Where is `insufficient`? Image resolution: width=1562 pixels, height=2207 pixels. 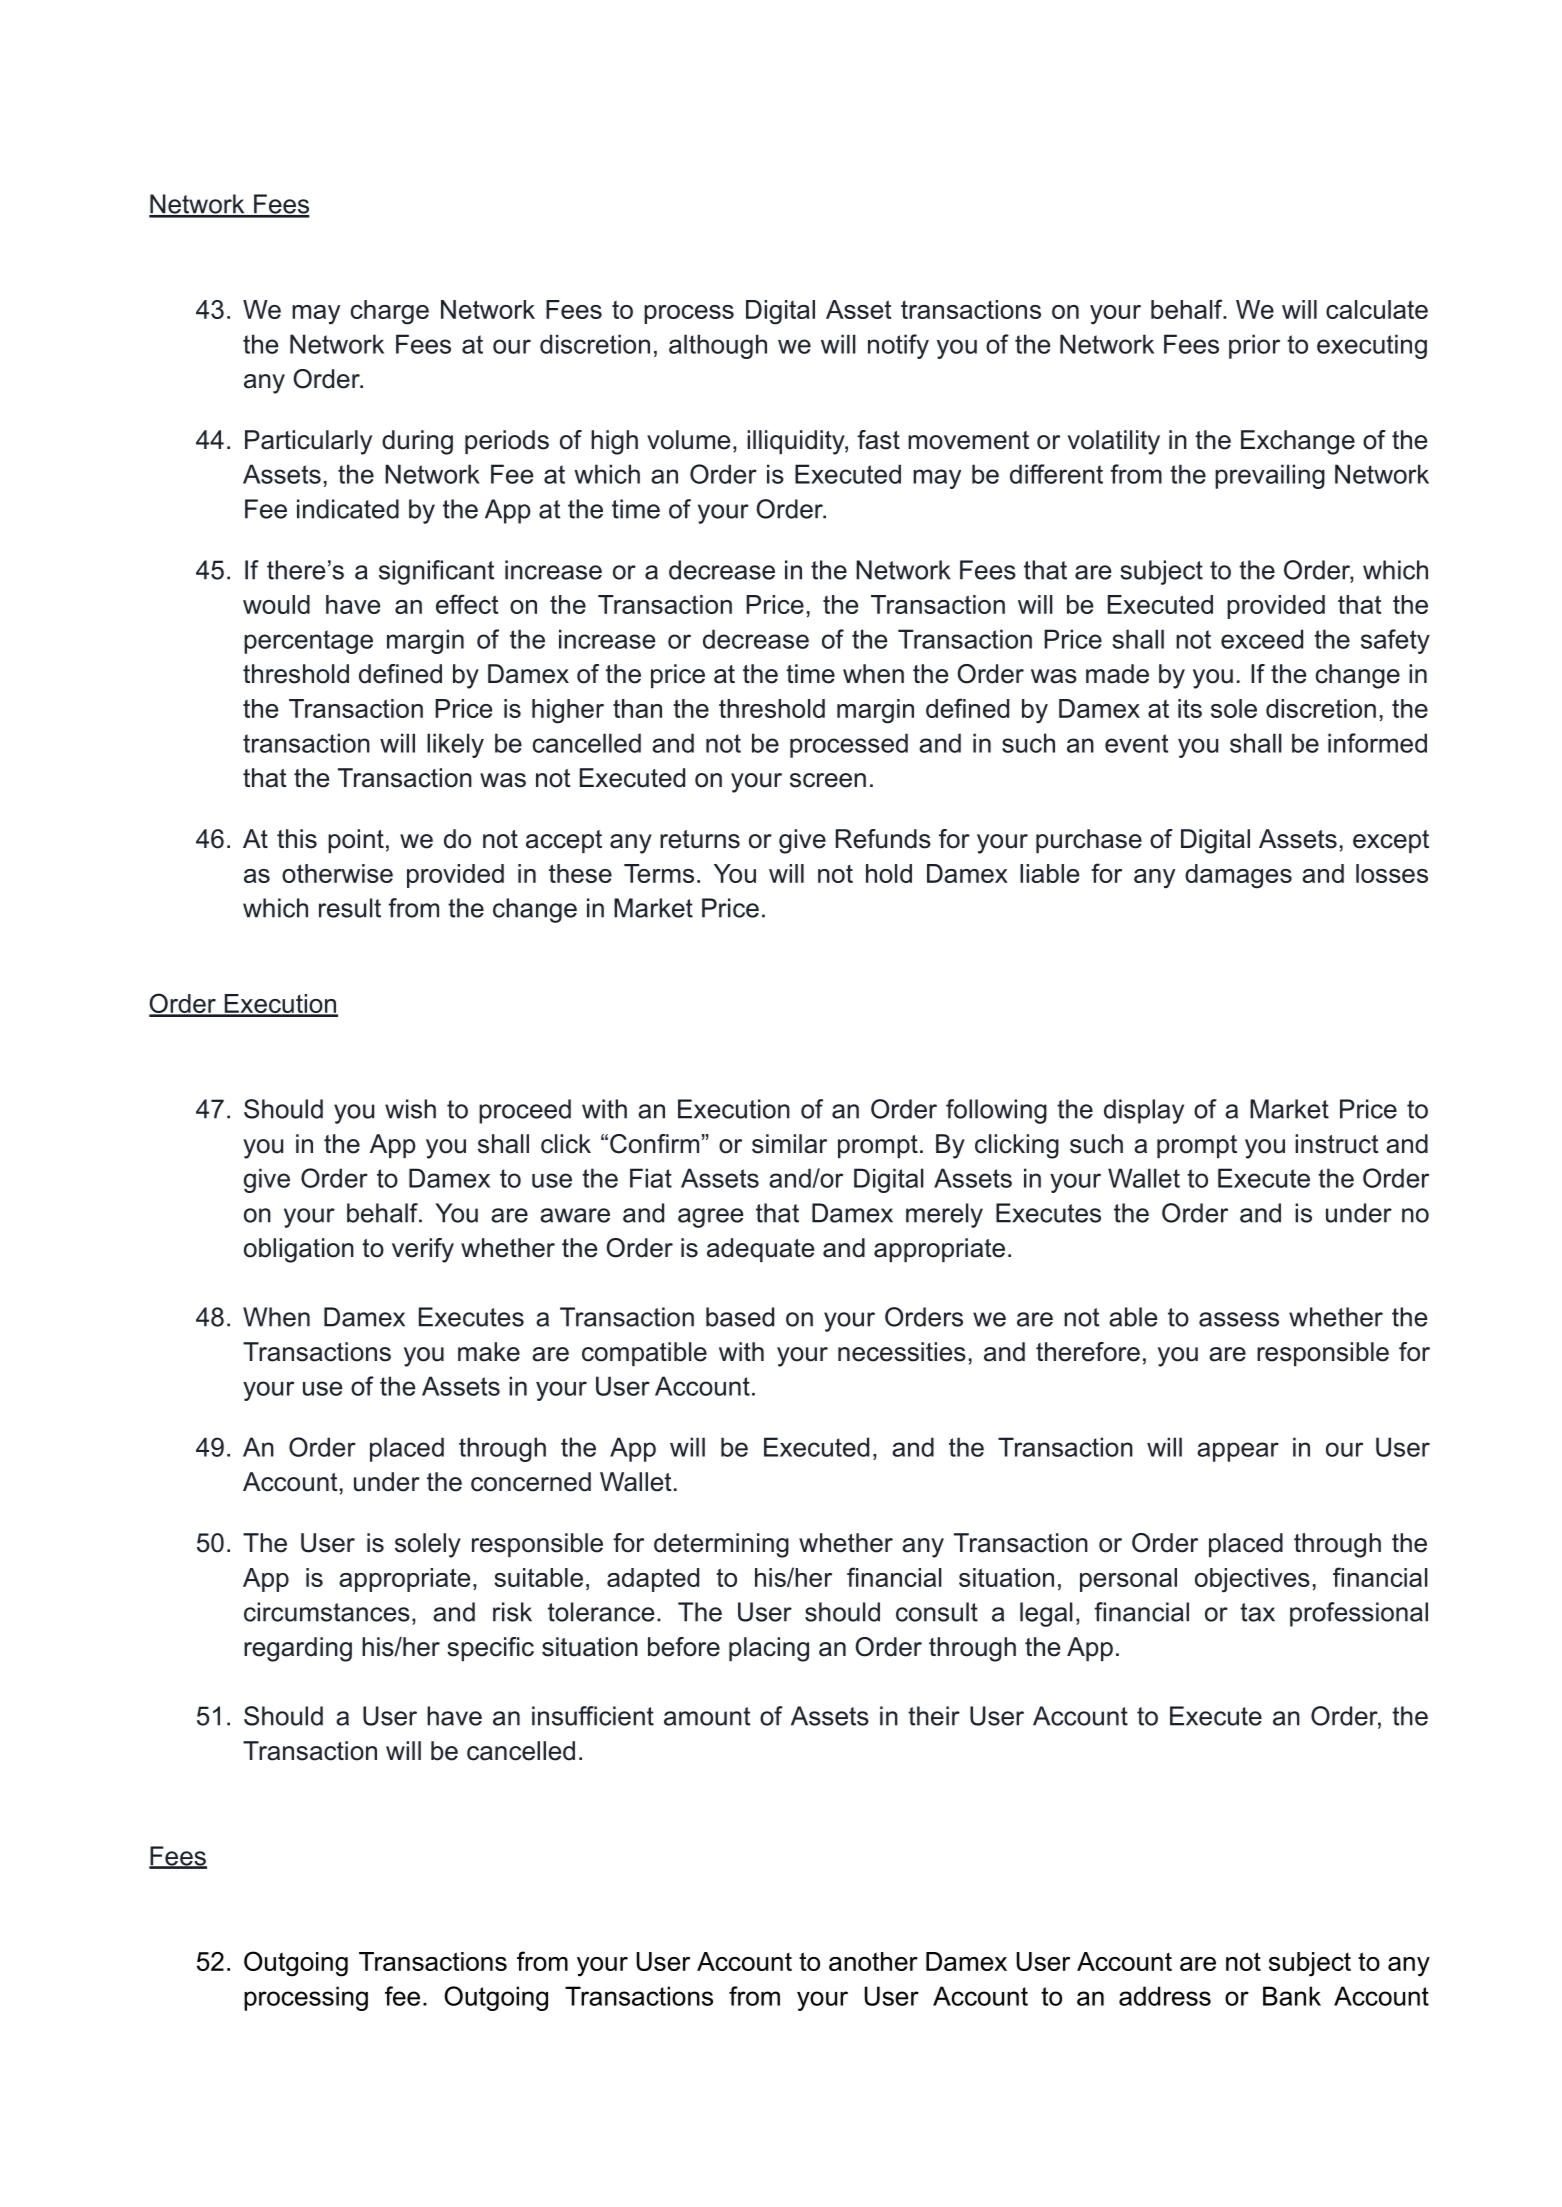
insufficient is located at coordinates (593, 1716).
